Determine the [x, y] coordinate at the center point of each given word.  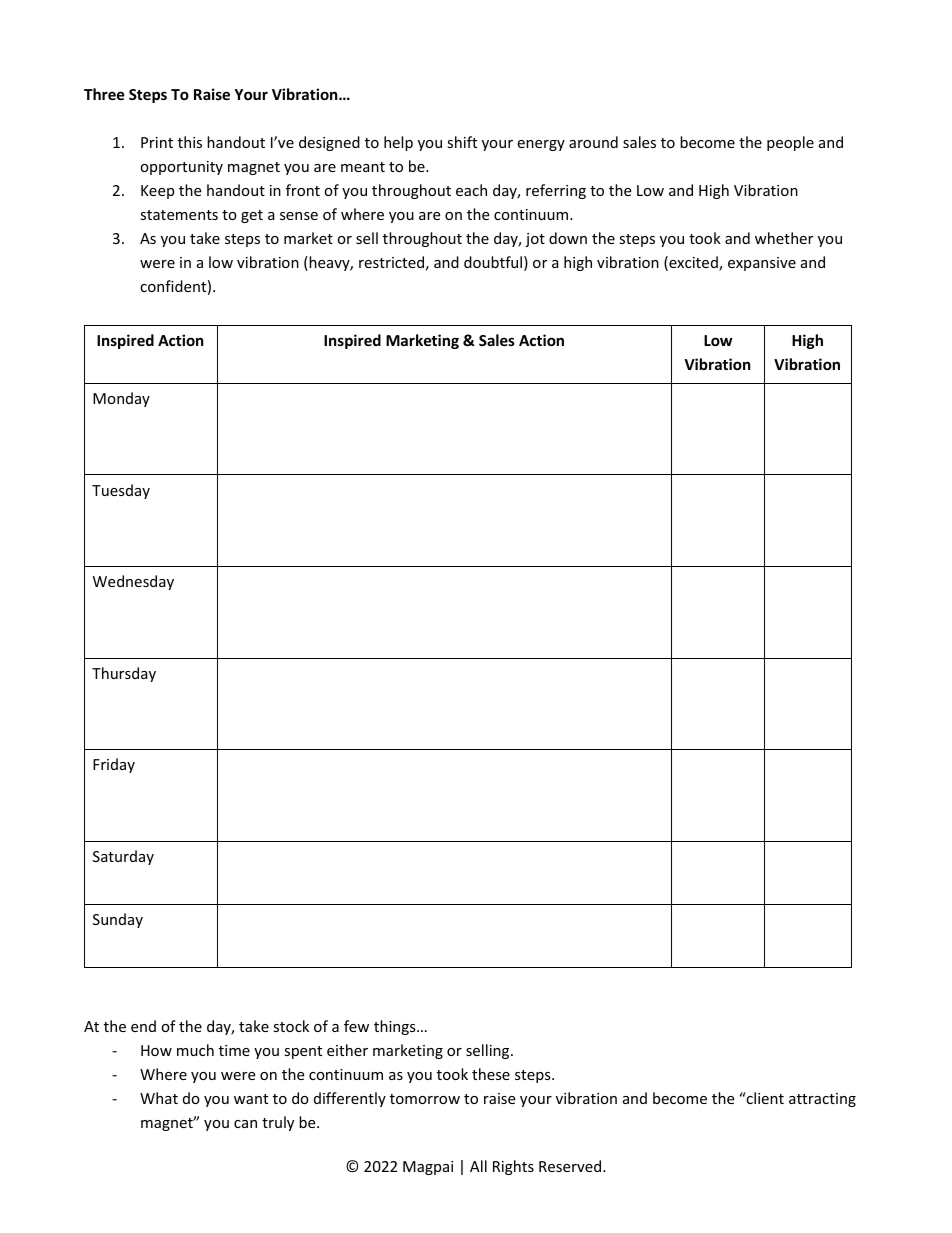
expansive [762, 264]
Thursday [124, 674]
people [790, 143]
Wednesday [133, 582]
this [190, 142]
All [478, 1166]
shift [462, 142]
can [245, 1124]
